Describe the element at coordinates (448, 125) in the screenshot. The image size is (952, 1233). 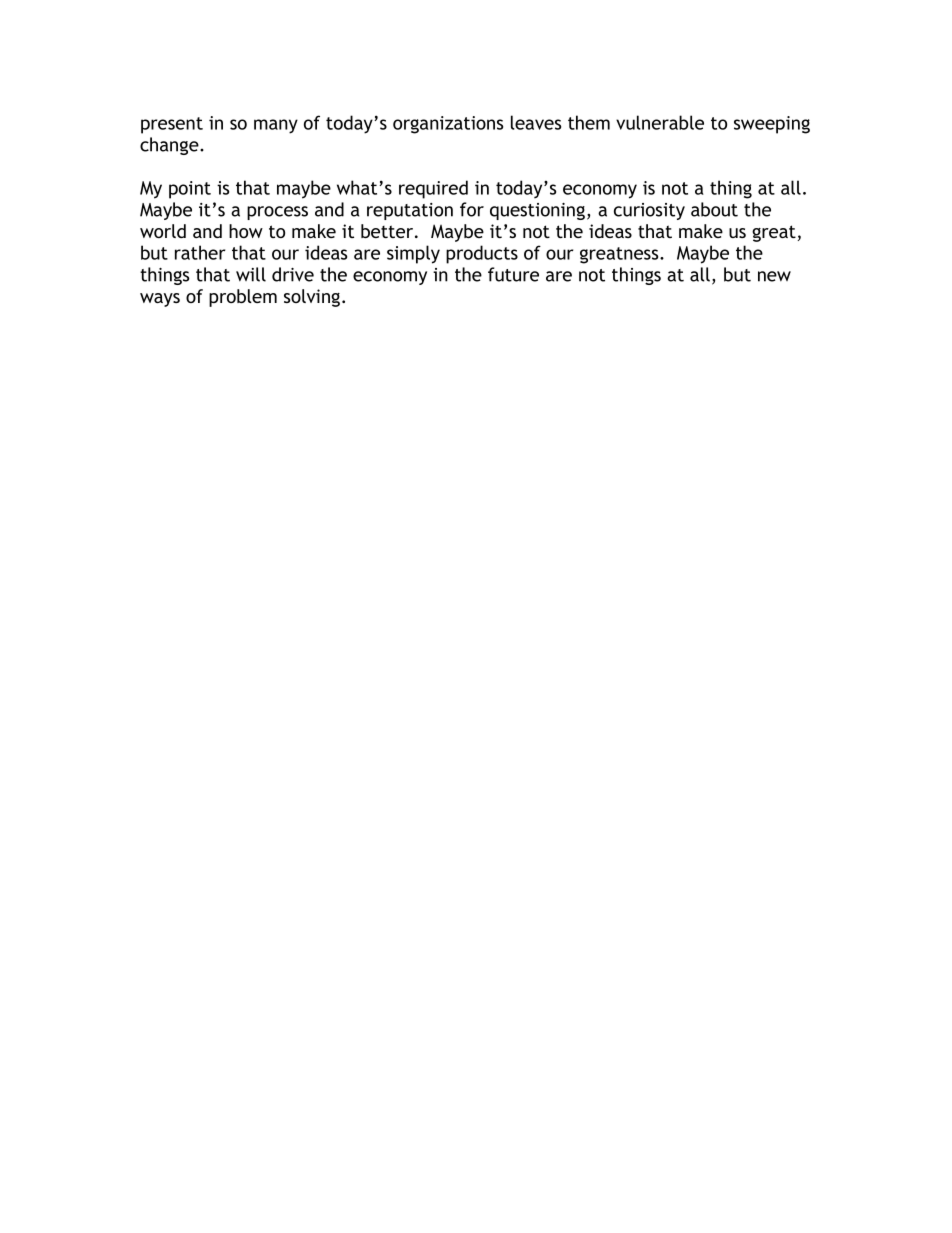
I see `organizations` at that location.
